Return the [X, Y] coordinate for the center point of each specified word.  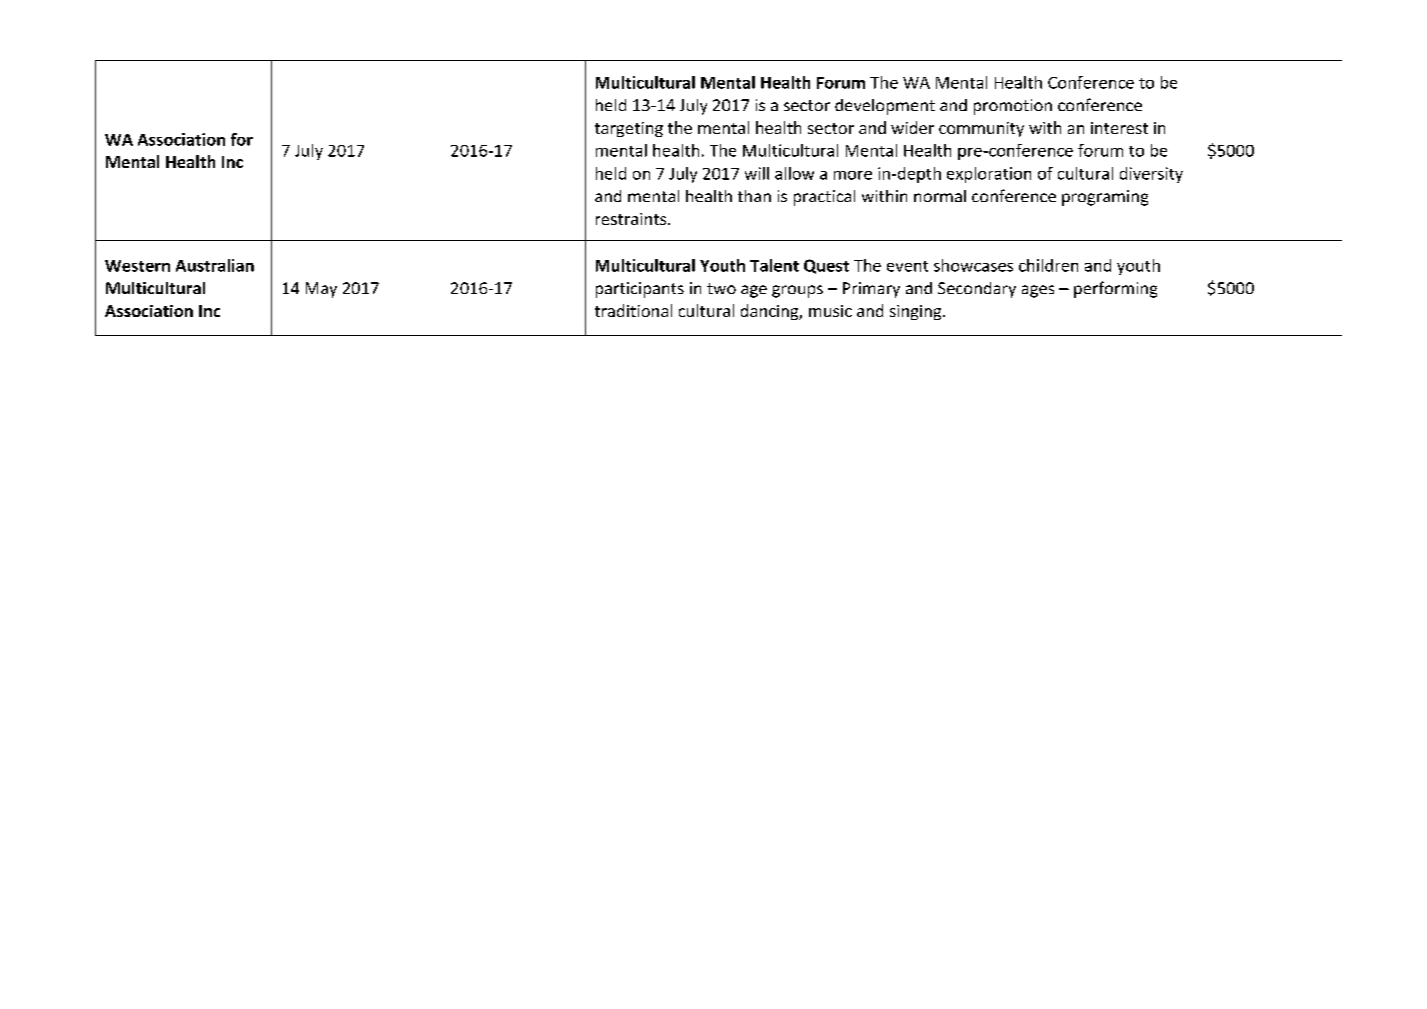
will [757, 173]
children [1048, 265]
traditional [633, 310]
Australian [215, 265]
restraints [632, 219]
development [885, 107]
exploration [989, 175]
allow [794, 173]
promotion [1013, 107]
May [321, 290]
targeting [629, 129]
